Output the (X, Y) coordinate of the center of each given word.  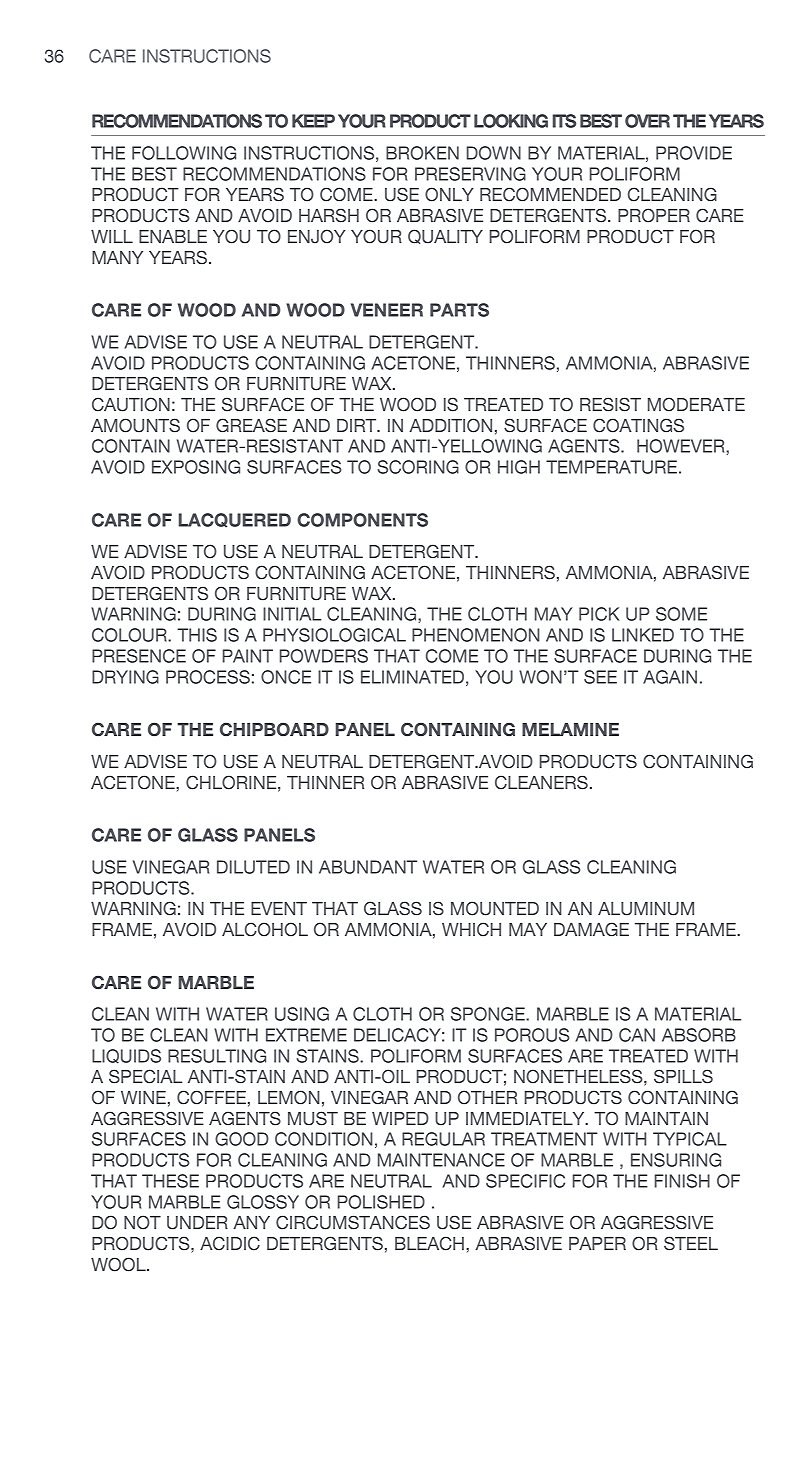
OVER (647, 121)
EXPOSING (196, 467)
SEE (600, 677)
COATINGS (638, 425)
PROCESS (208, 677)
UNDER (197, 1223)
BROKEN (422, 153)
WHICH (471, 929)
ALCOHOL (265, 929)
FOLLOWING (184, 153)
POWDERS (324, 656)
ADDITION (450, 425)
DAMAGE (591, 929)
